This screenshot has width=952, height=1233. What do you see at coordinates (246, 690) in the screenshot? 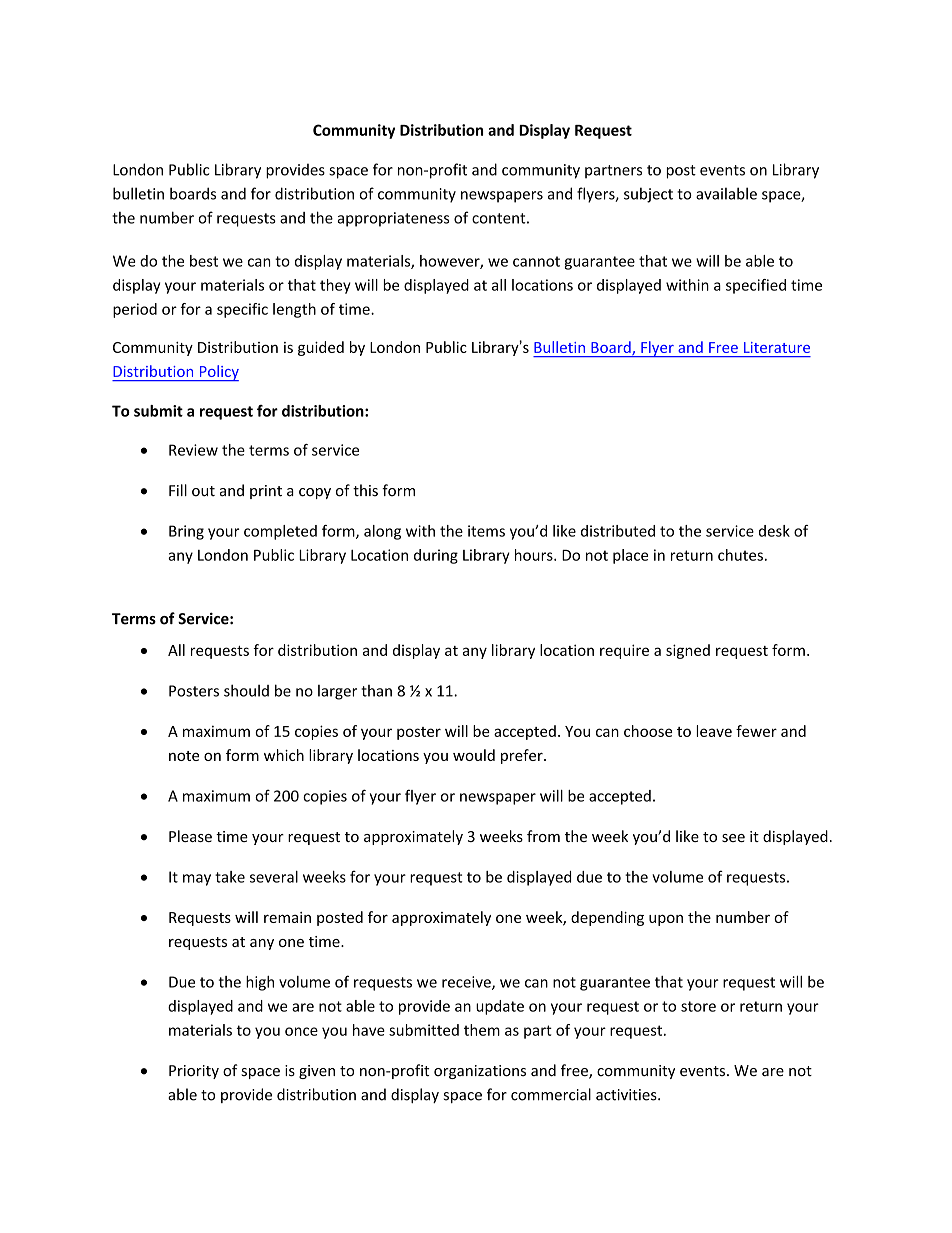
I see `should` at bounding box center [246, 690].
